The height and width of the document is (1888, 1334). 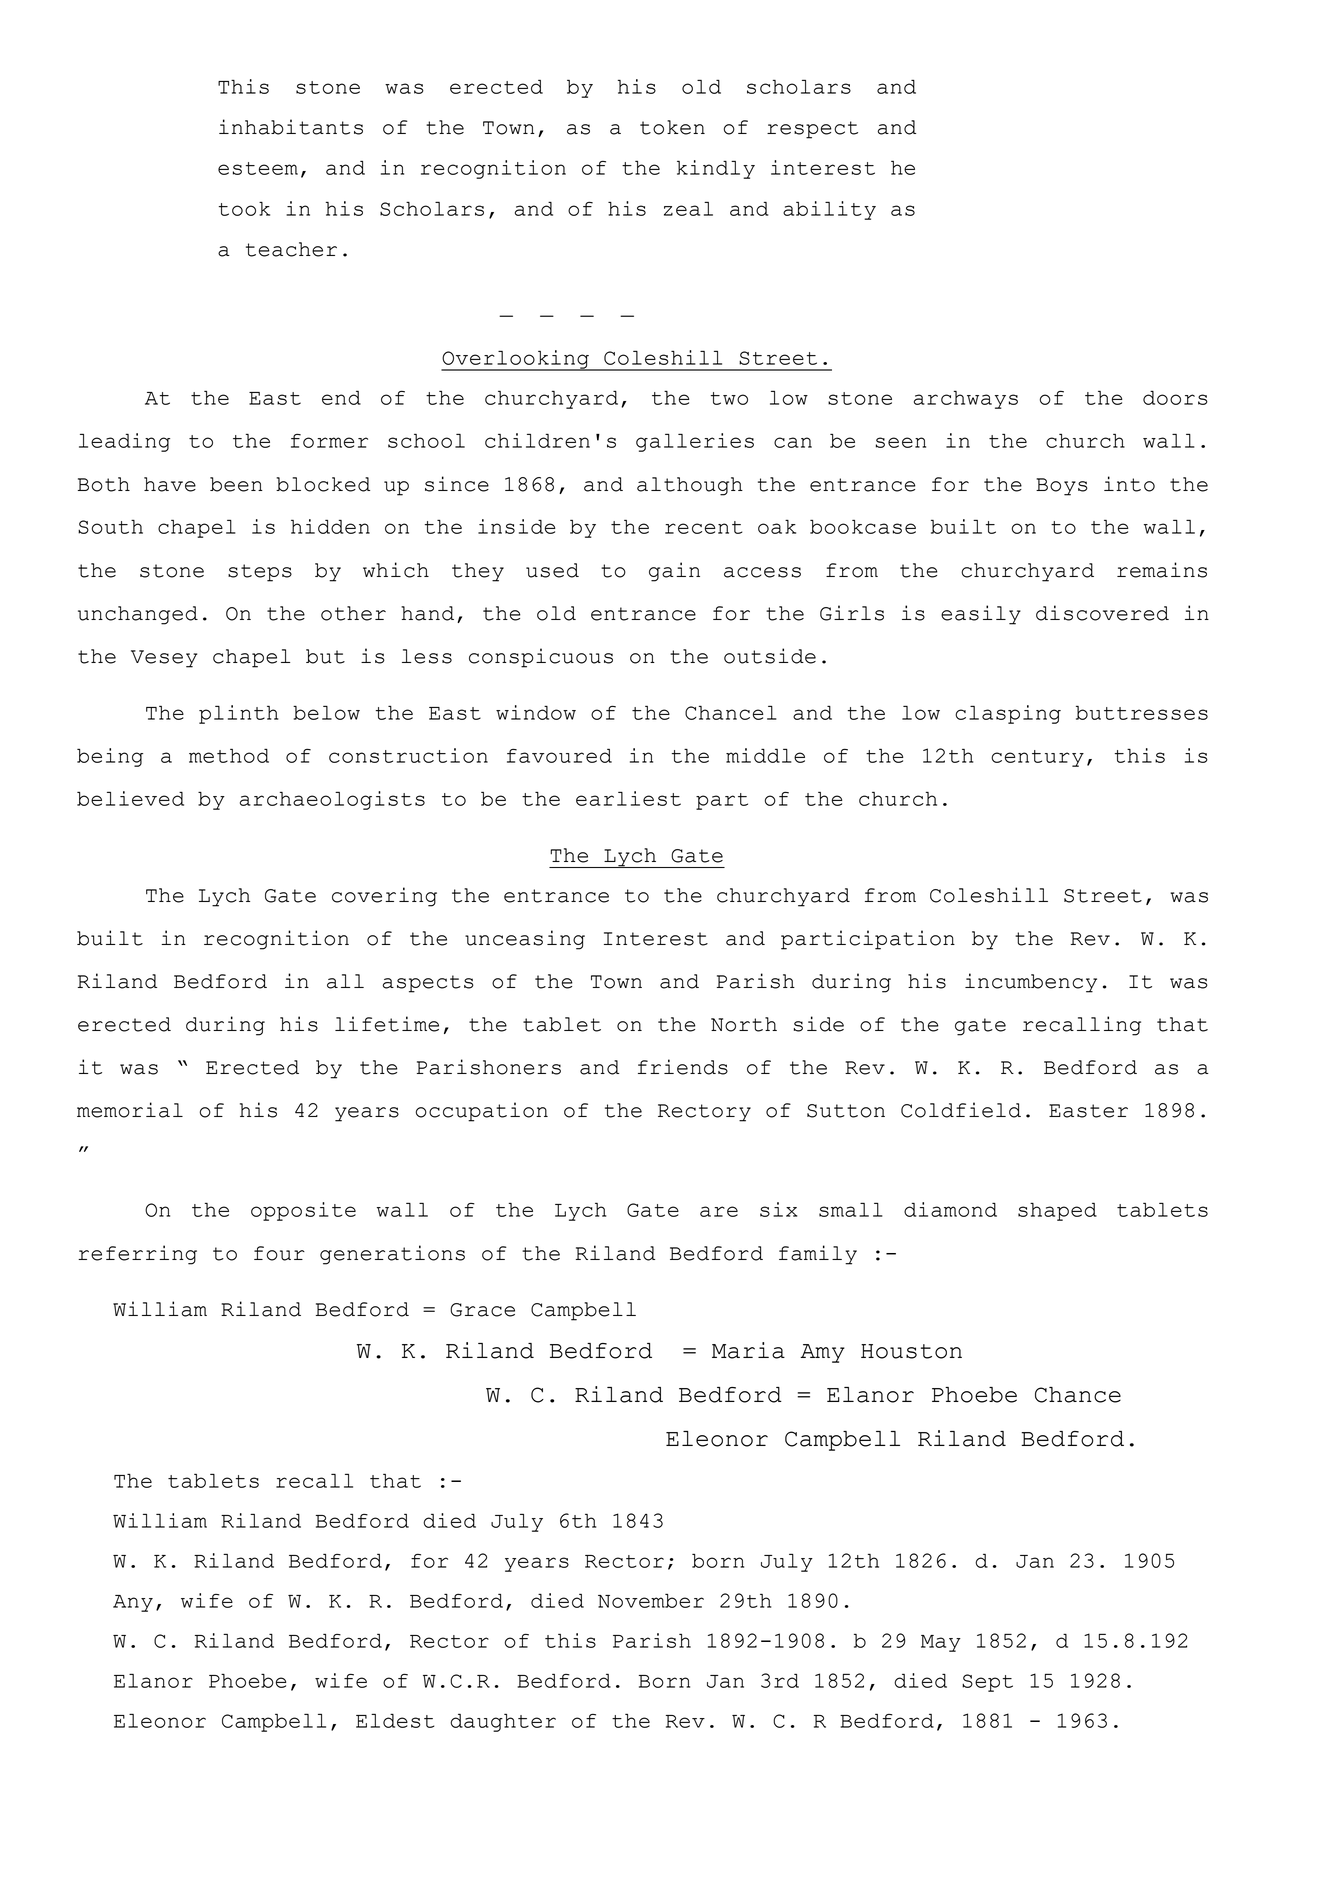 I want to click on incumbency, so click(x=1031, y=983).
